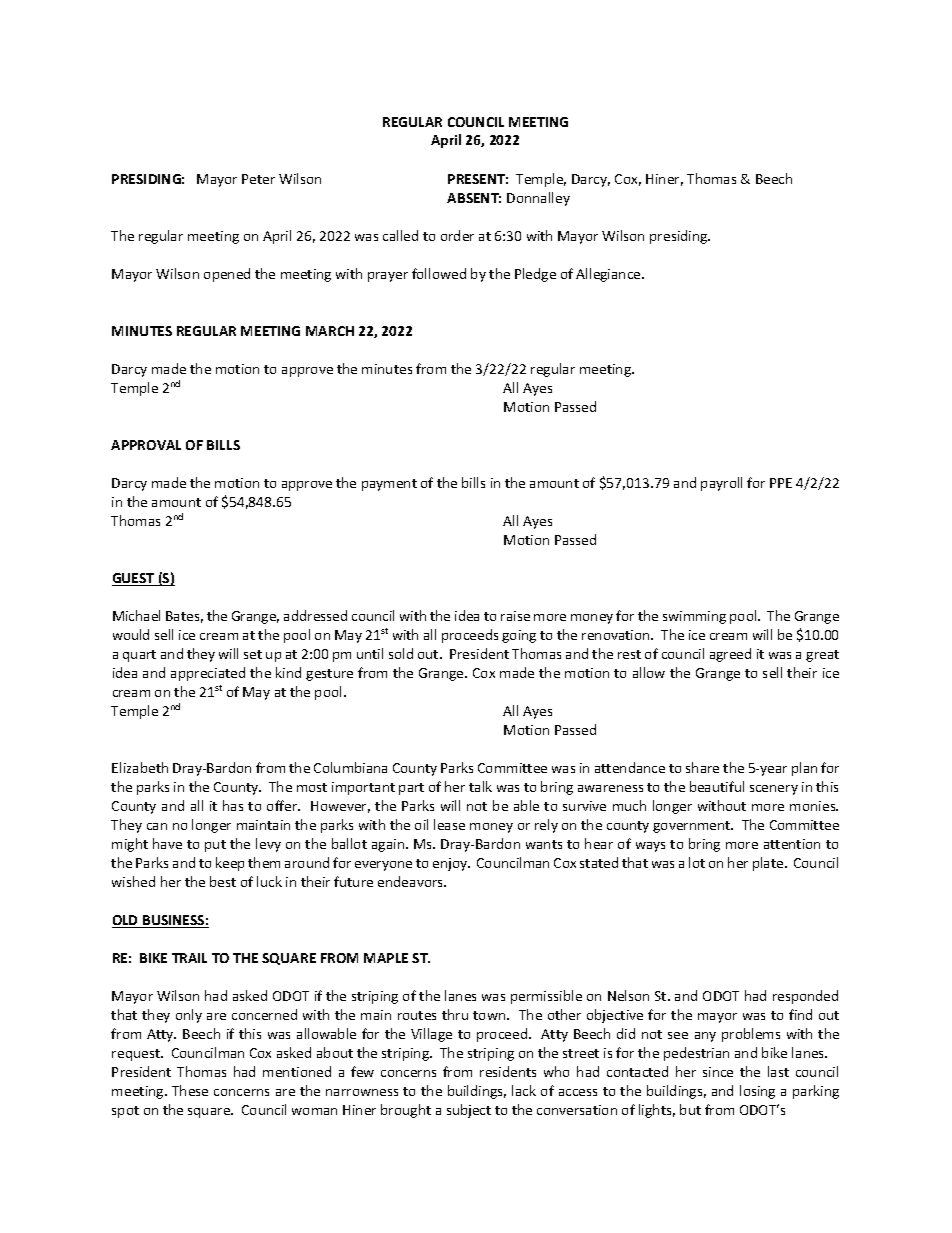 The height and width of the document is (1233, 952). I want to click on order, so click(457, 235).
